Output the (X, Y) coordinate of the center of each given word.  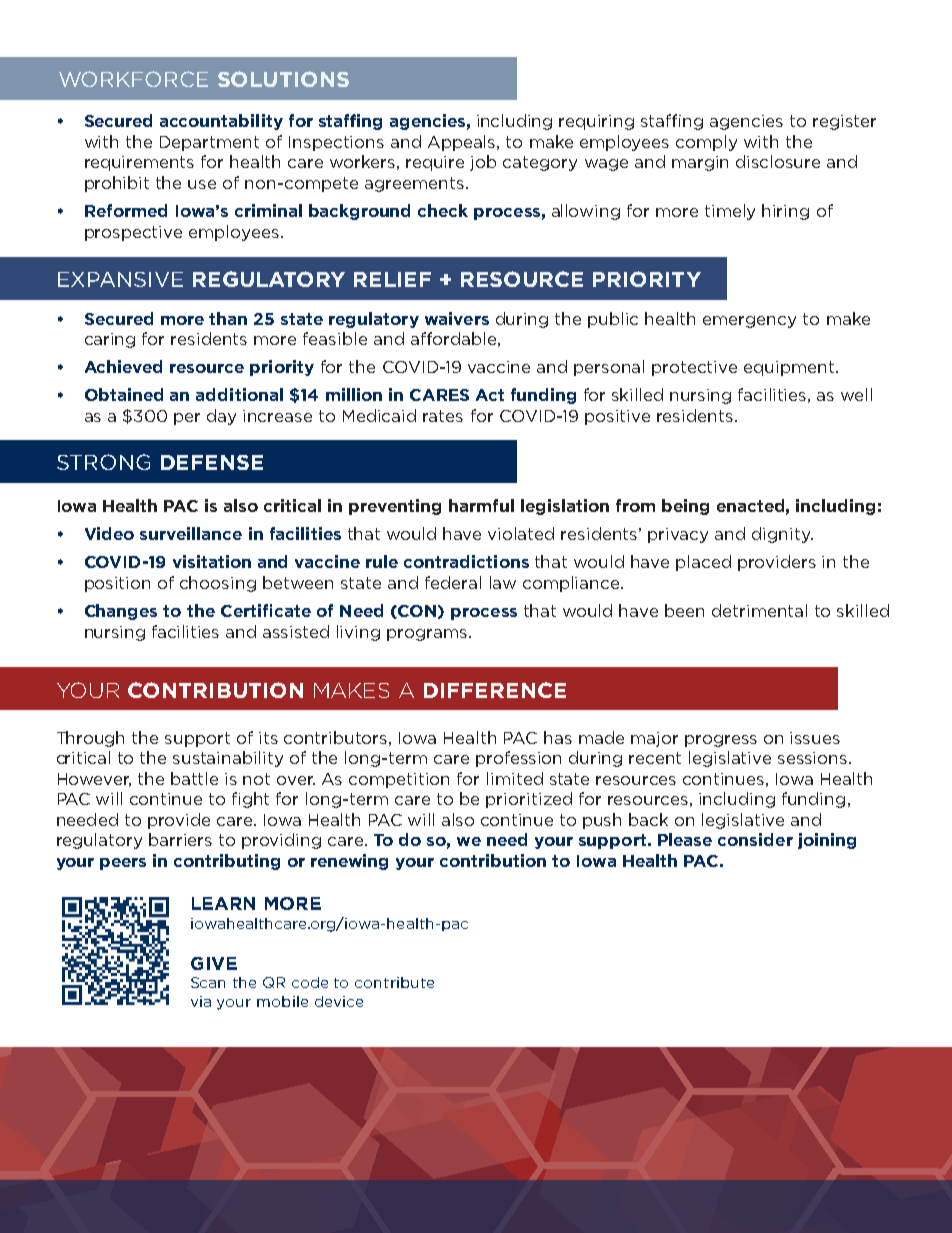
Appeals (463, 143)
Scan (208, 982)
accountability (221, 122)
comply (706, 143)
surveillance (191, 533)
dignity (782, 535)
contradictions (466, 561)
